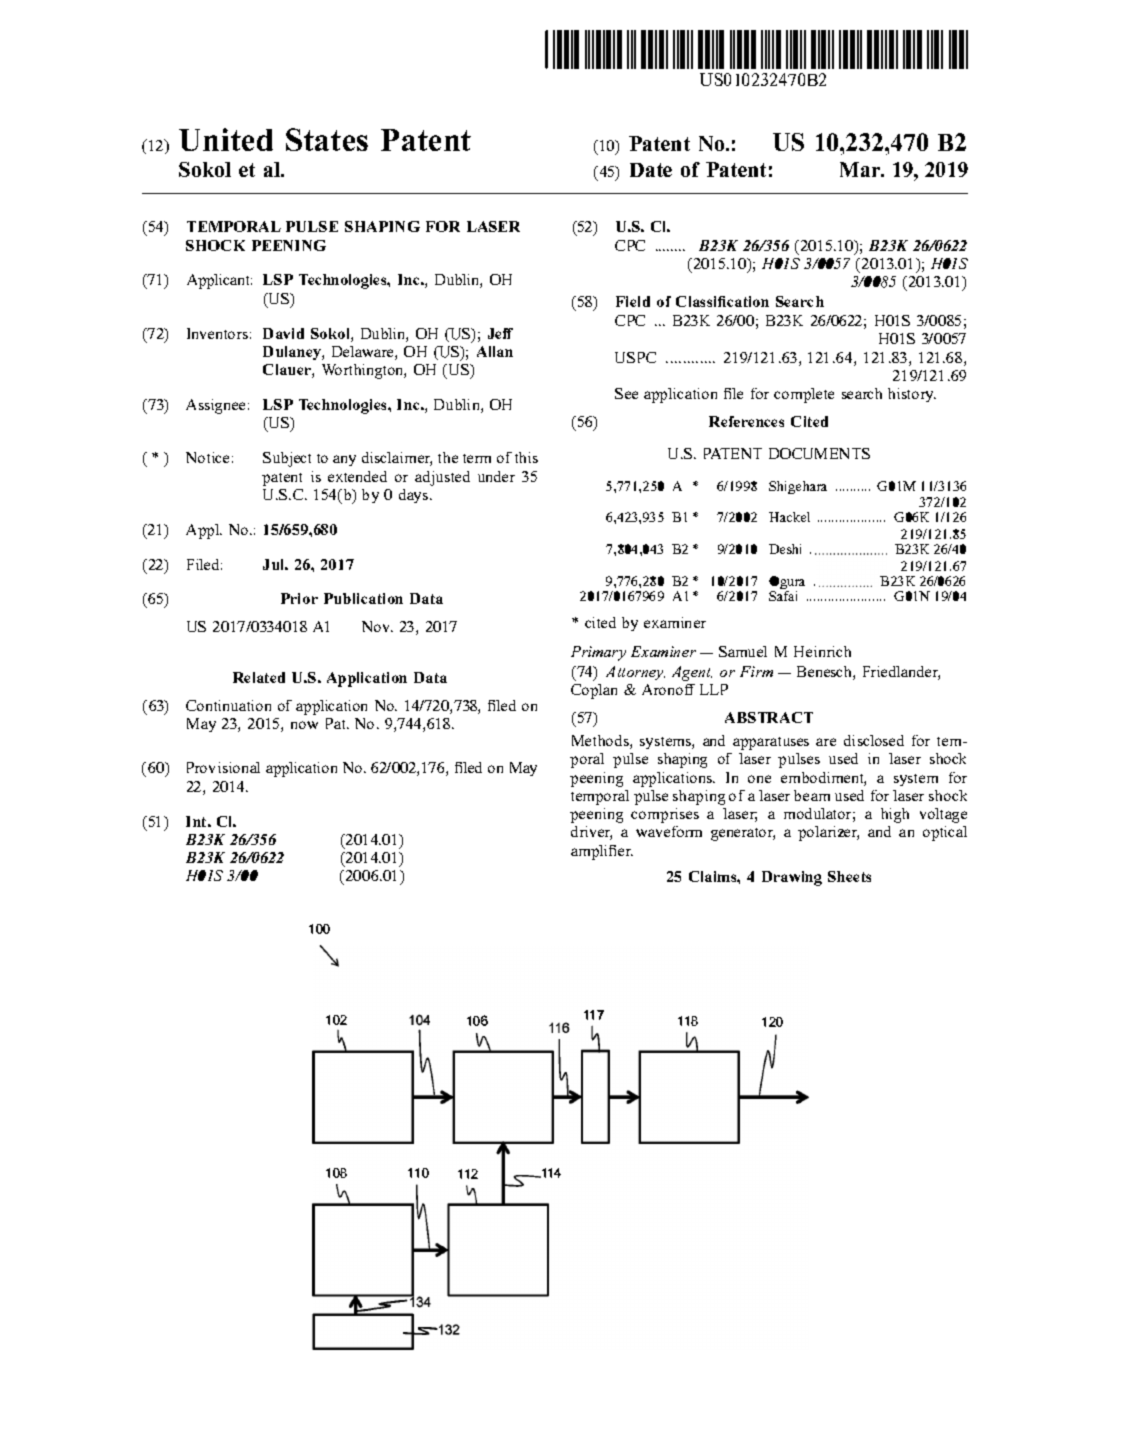 This image has height=1456, width=1125. What do you see at coordinates (746, 421) in the image?
I see `References` at bounding box center [746, 421].
